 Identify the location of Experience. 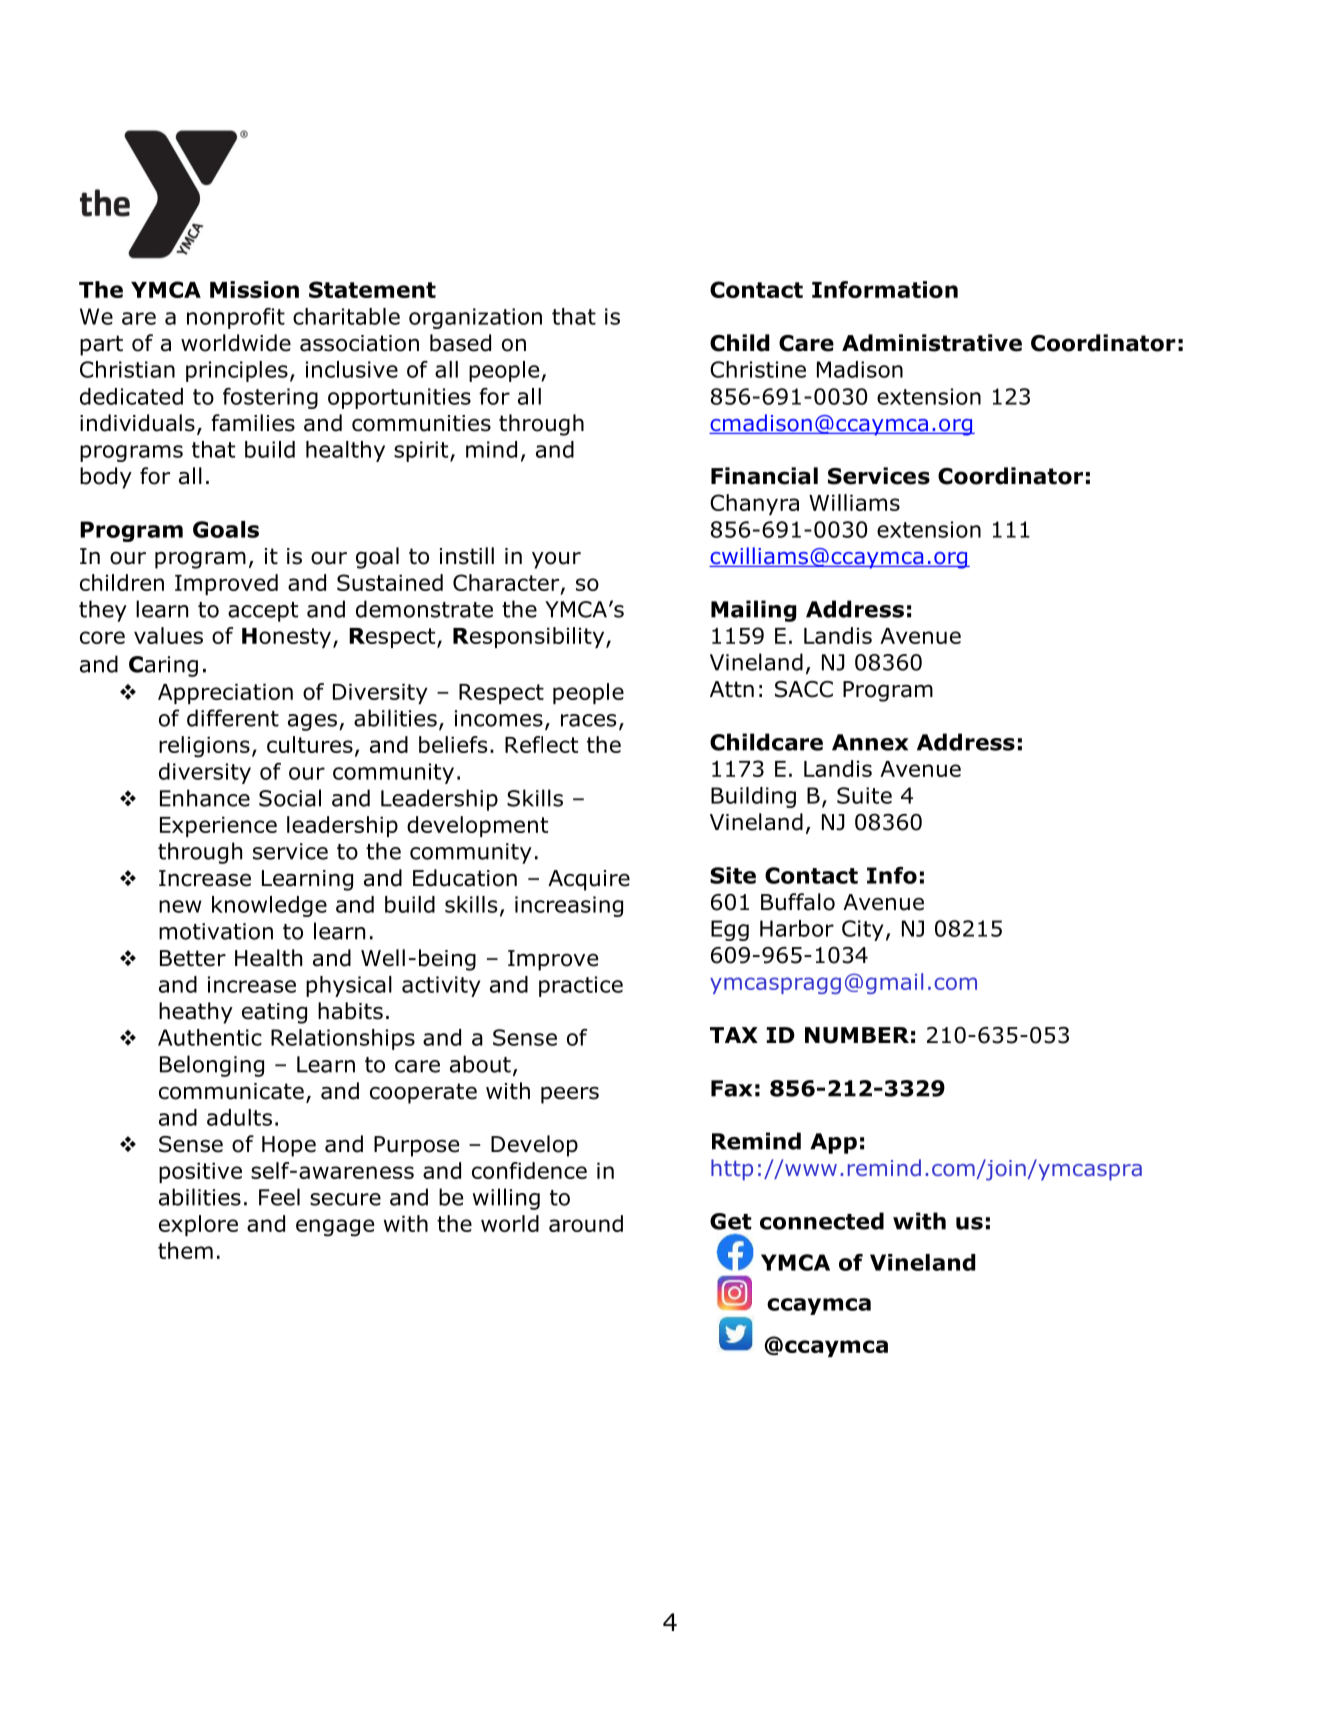
(218, 826).
